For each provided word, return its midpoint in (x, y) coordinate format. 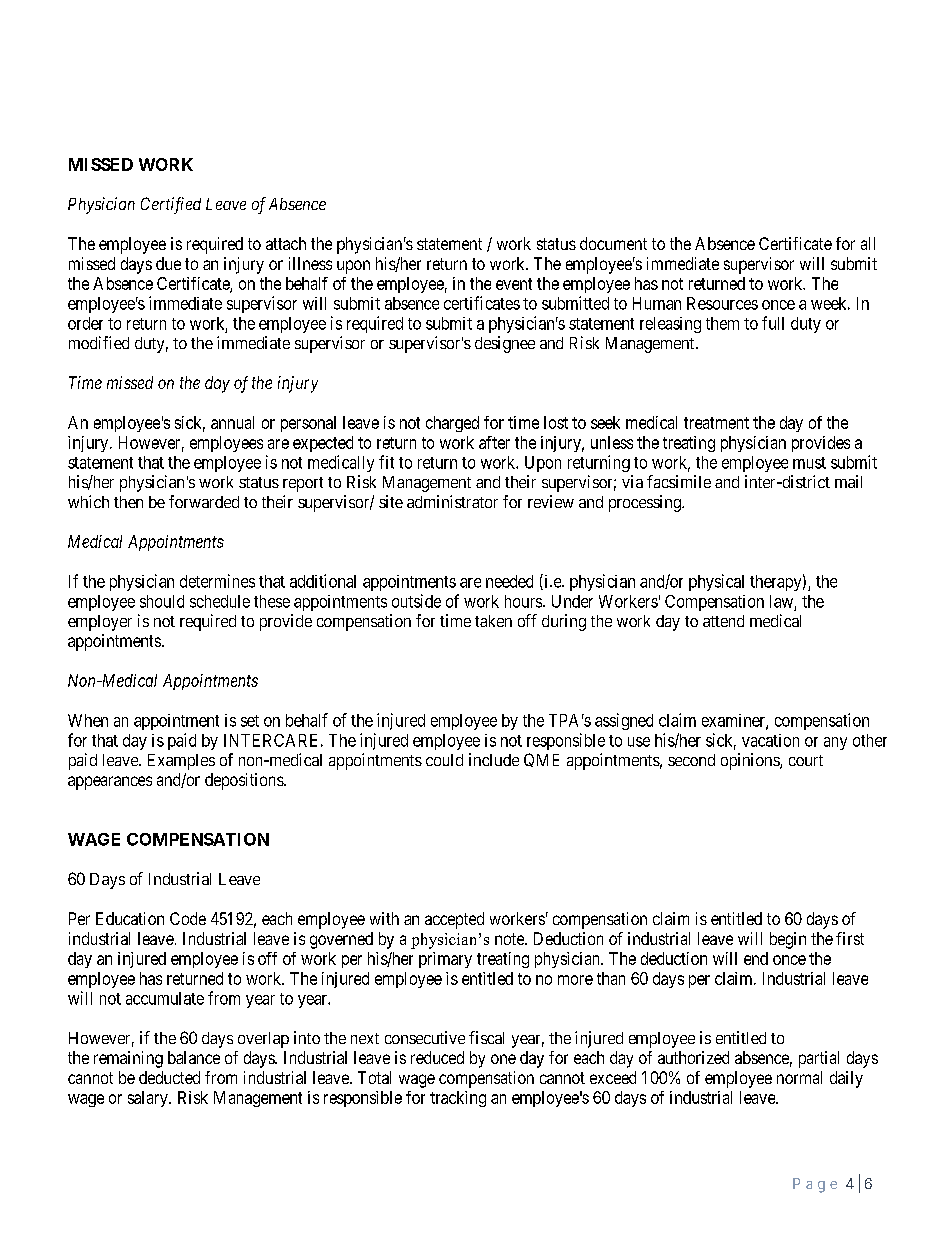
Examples (181, 762)
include (494, 759)
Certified (171, 205)
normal (799, 1077)
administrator (452, 501)
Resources (722, 303)
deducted (169, 1077)
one (503, 1059)
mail (848, 481)
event (514, 284)
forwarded (204, 501)
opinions (751, 761)
